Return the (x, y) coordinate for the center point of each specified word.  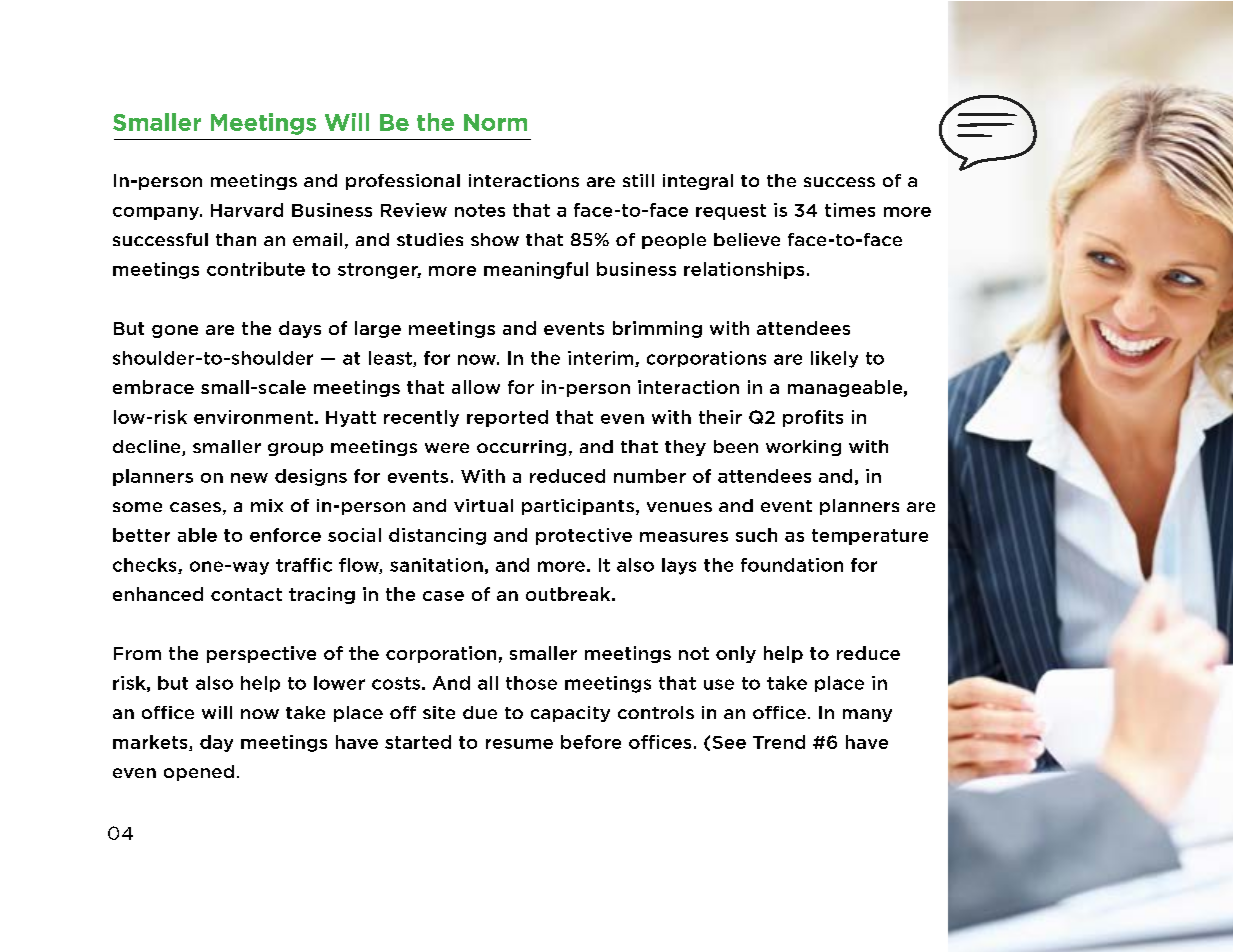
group (295, 449)
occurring (521, 448)
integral (698, 182)
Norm (495, 122)
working (803, 448)
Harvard (247, 210)
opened (199, 773)
